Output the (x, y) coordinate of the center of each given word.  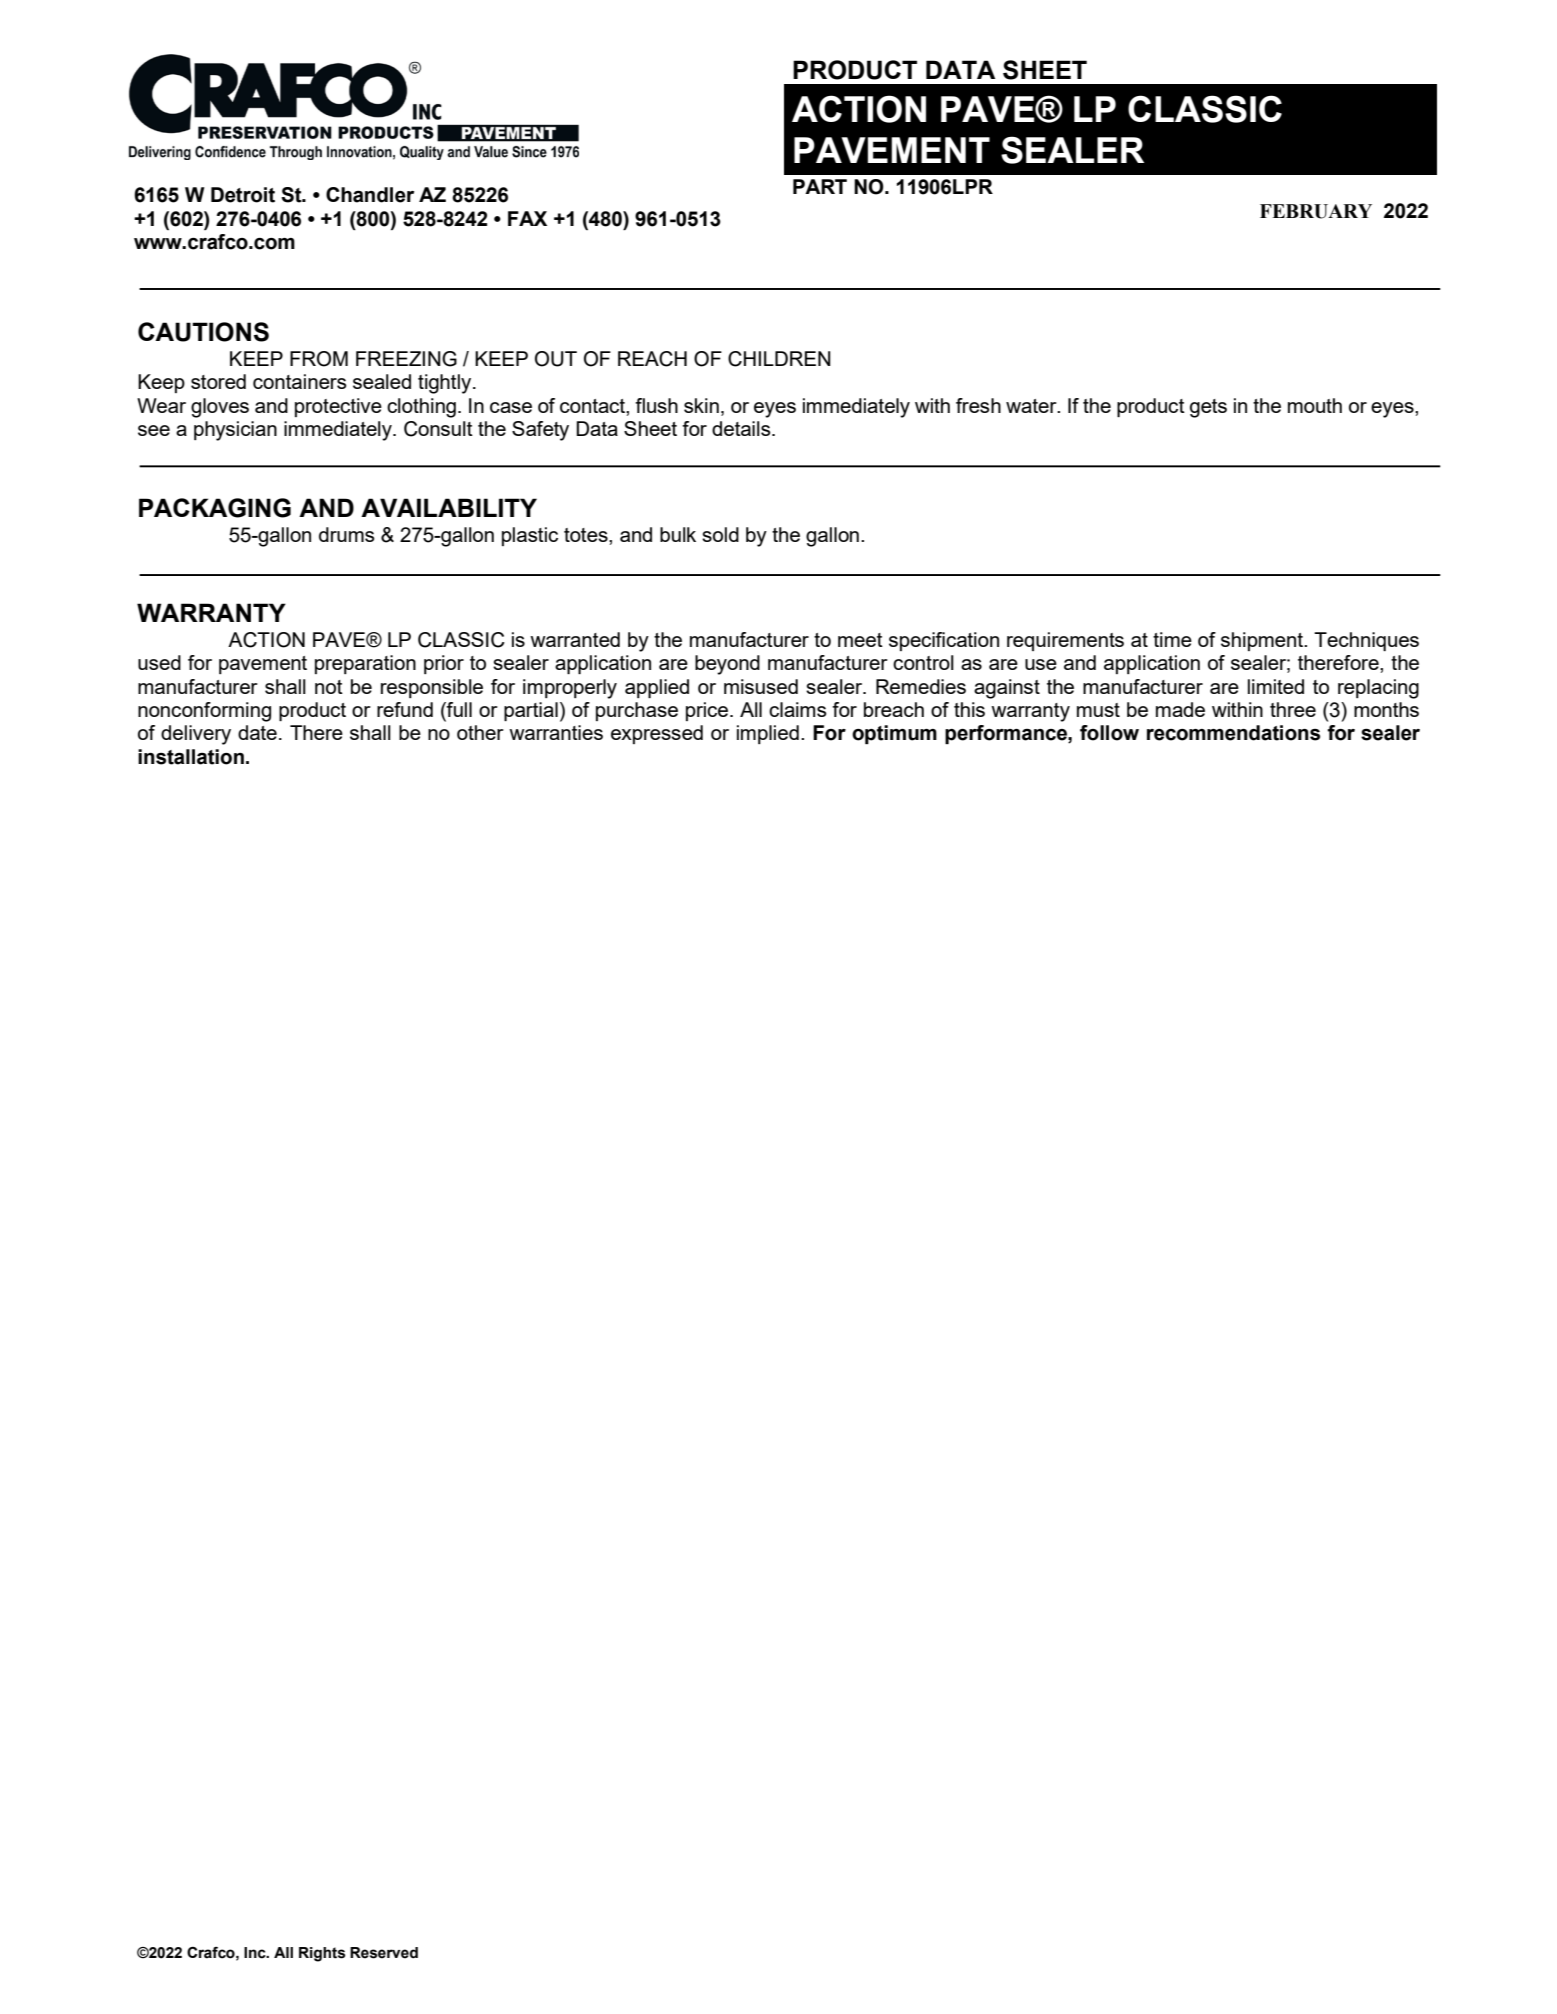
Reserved (384, 1953)
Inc (256, 1953)
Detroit (243, 195)
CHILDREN (779, 359)
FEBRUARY (1316, 211)
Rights (322, 1954)
